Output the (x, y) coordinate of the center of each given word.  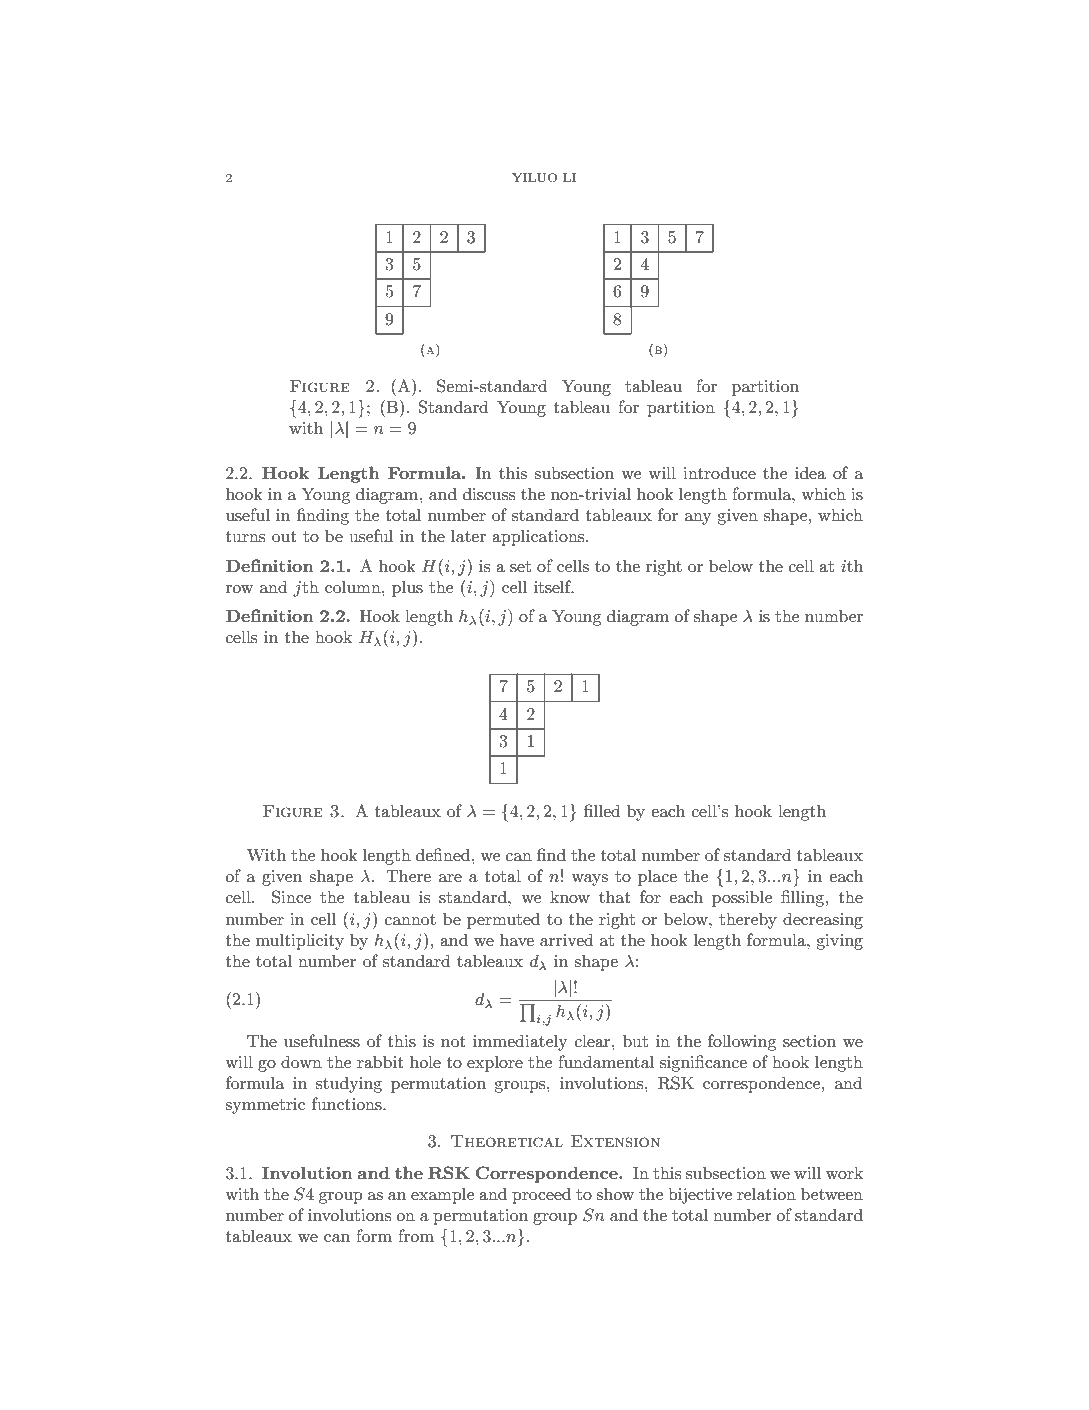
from (416, 1235)
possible (742, 898)
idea (810, 472)
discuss (489, 493)
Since (291, 897)
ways (589, 880)
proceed (541, 1195)
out (284, 536)
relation (766, 1193)
